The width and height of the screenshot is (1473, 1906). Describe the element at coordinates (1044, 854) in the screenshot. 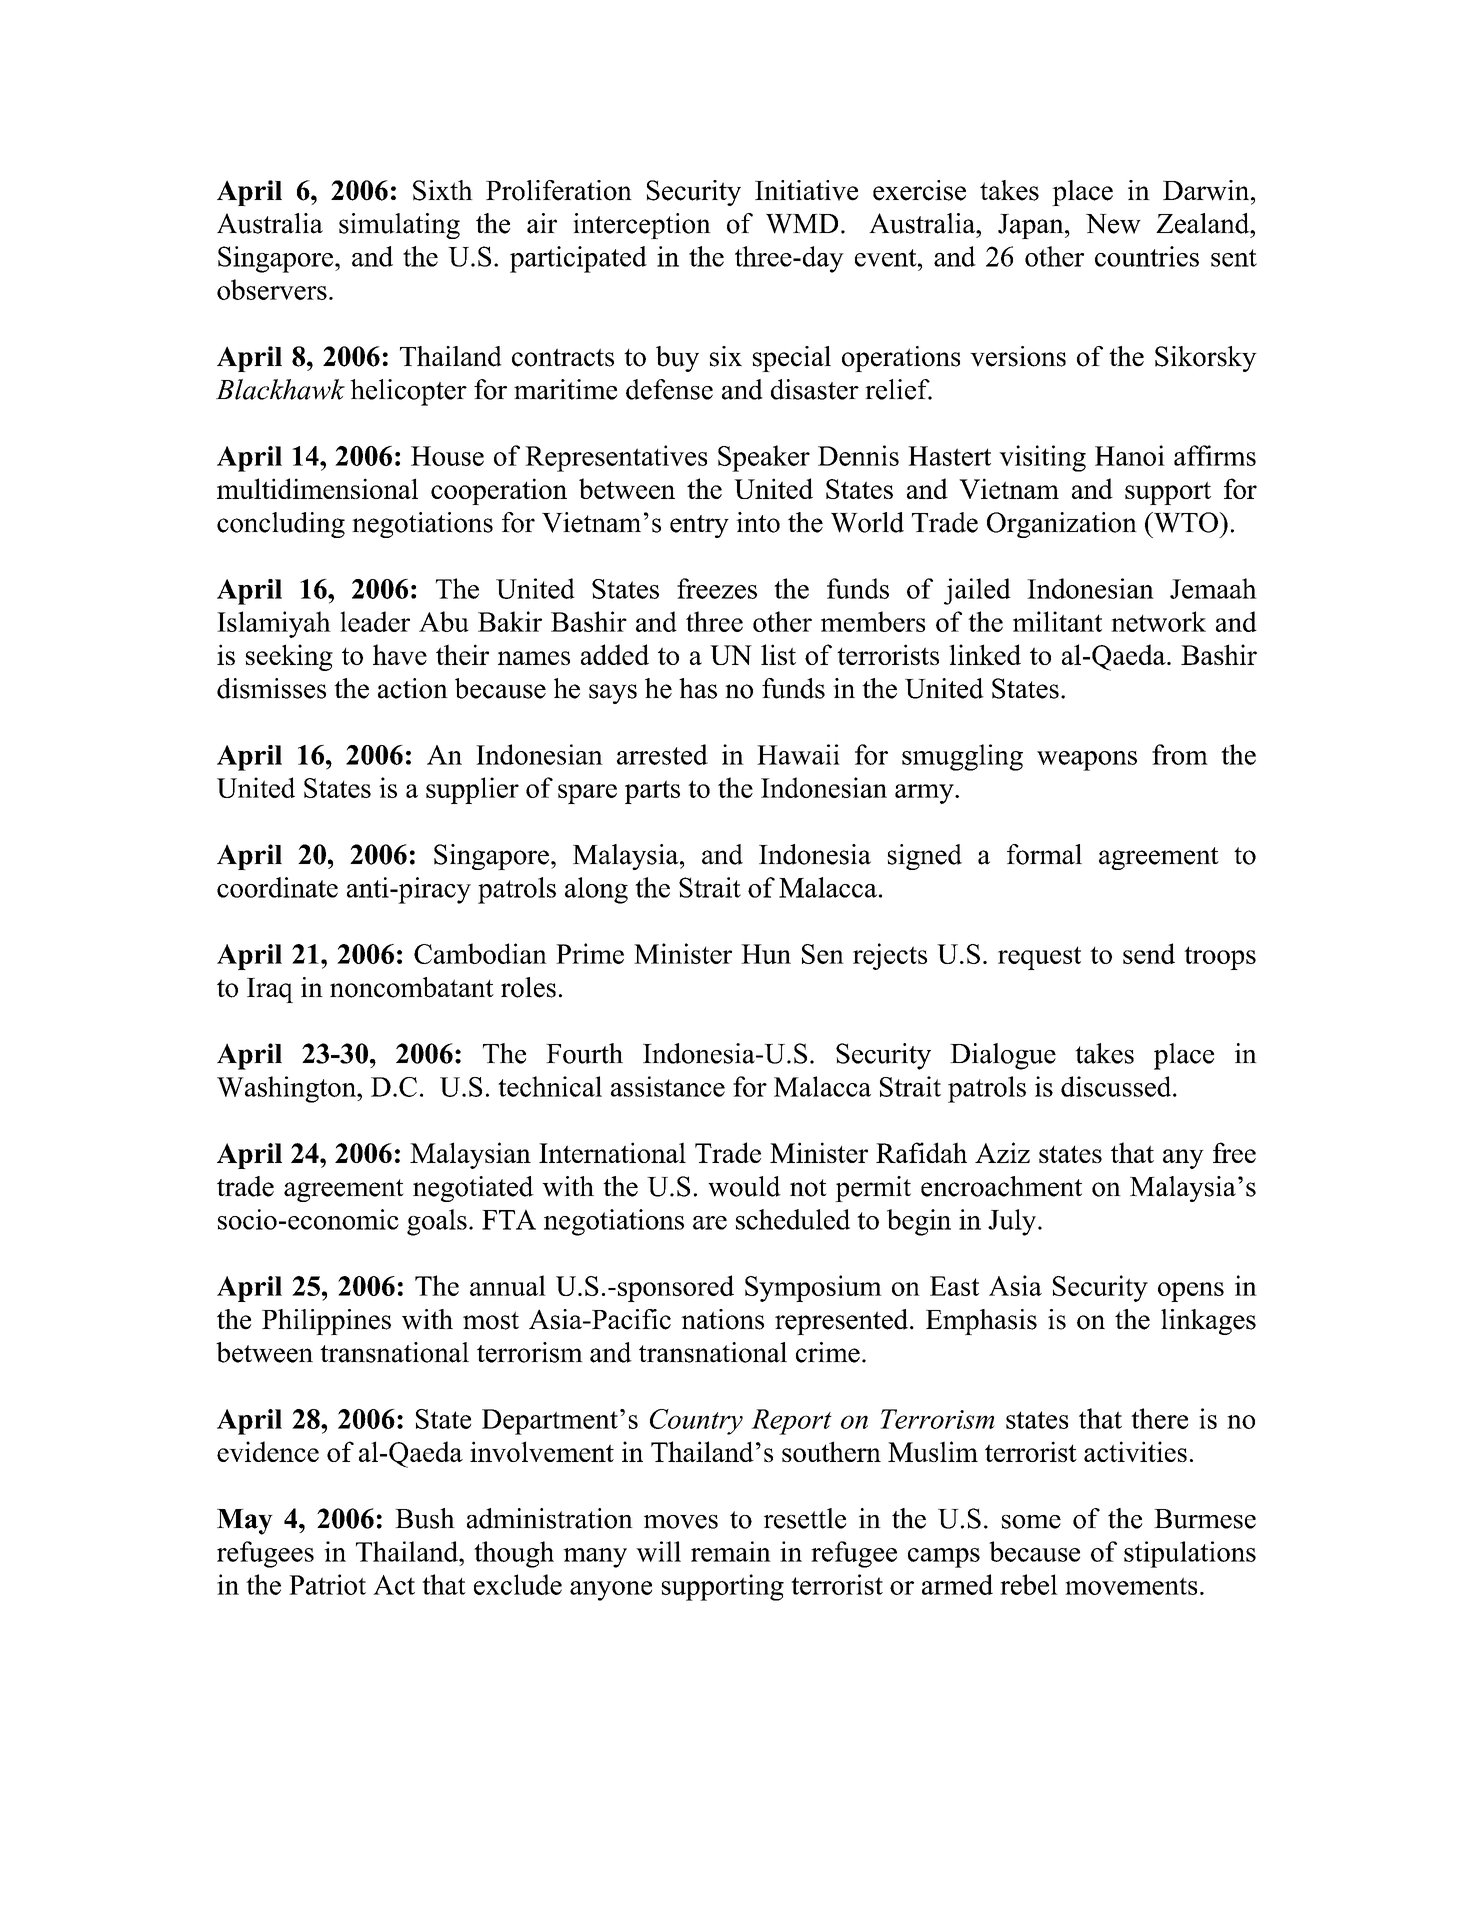

I see `formal` at that location.
